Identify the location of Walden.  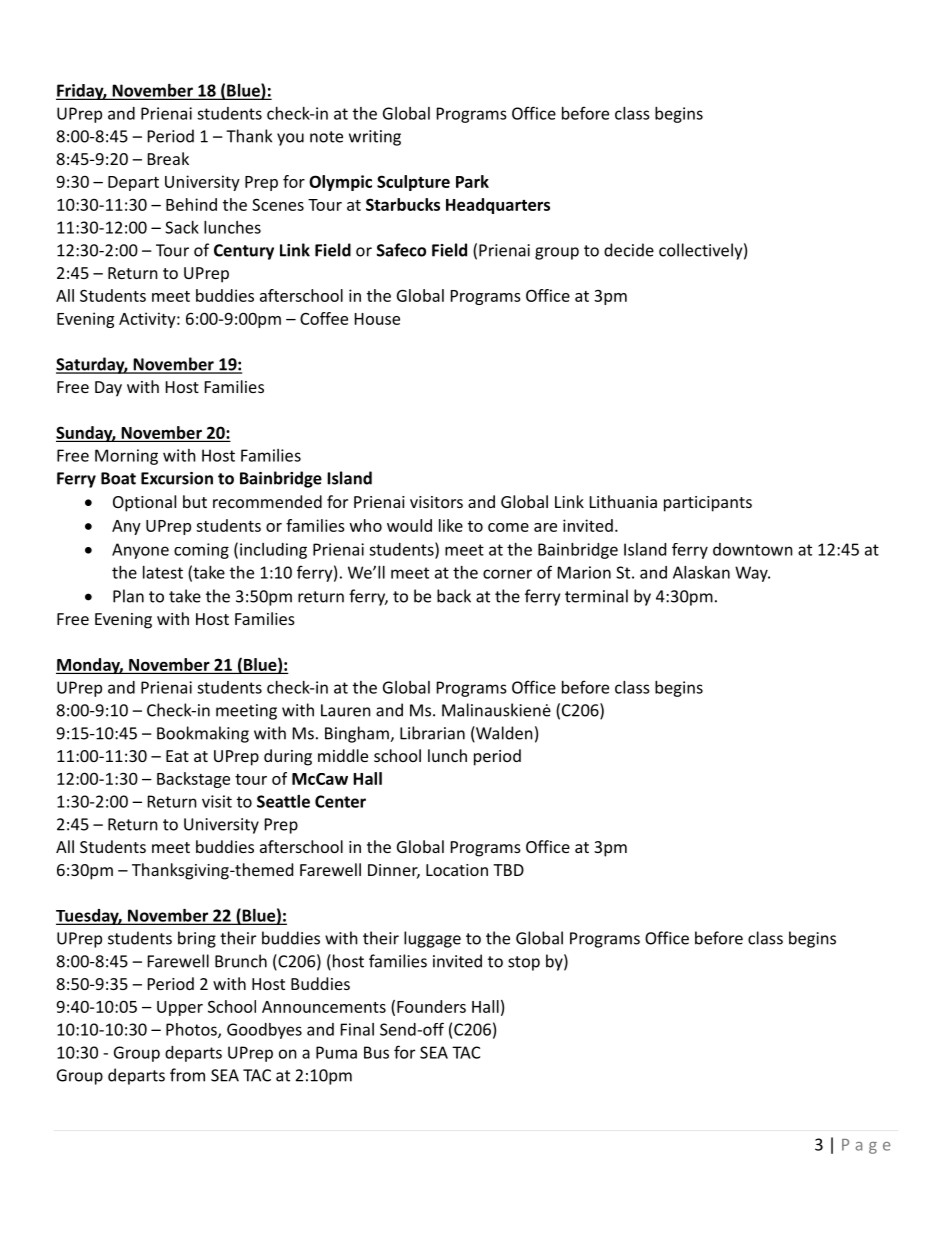
(503, 734).
